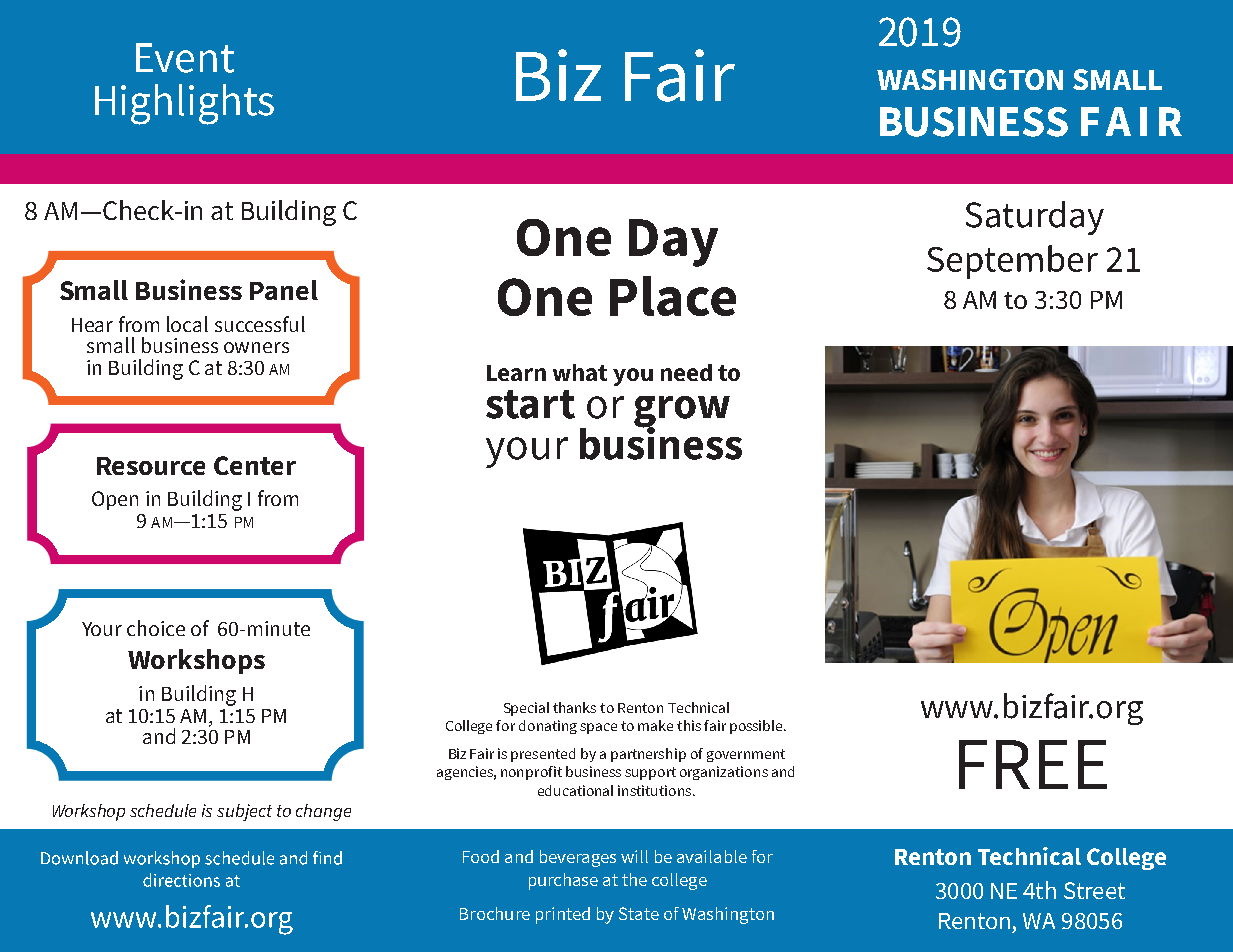  Describe the element at coordinates (1033, 764) in the document. I see `FREE` at that location.
